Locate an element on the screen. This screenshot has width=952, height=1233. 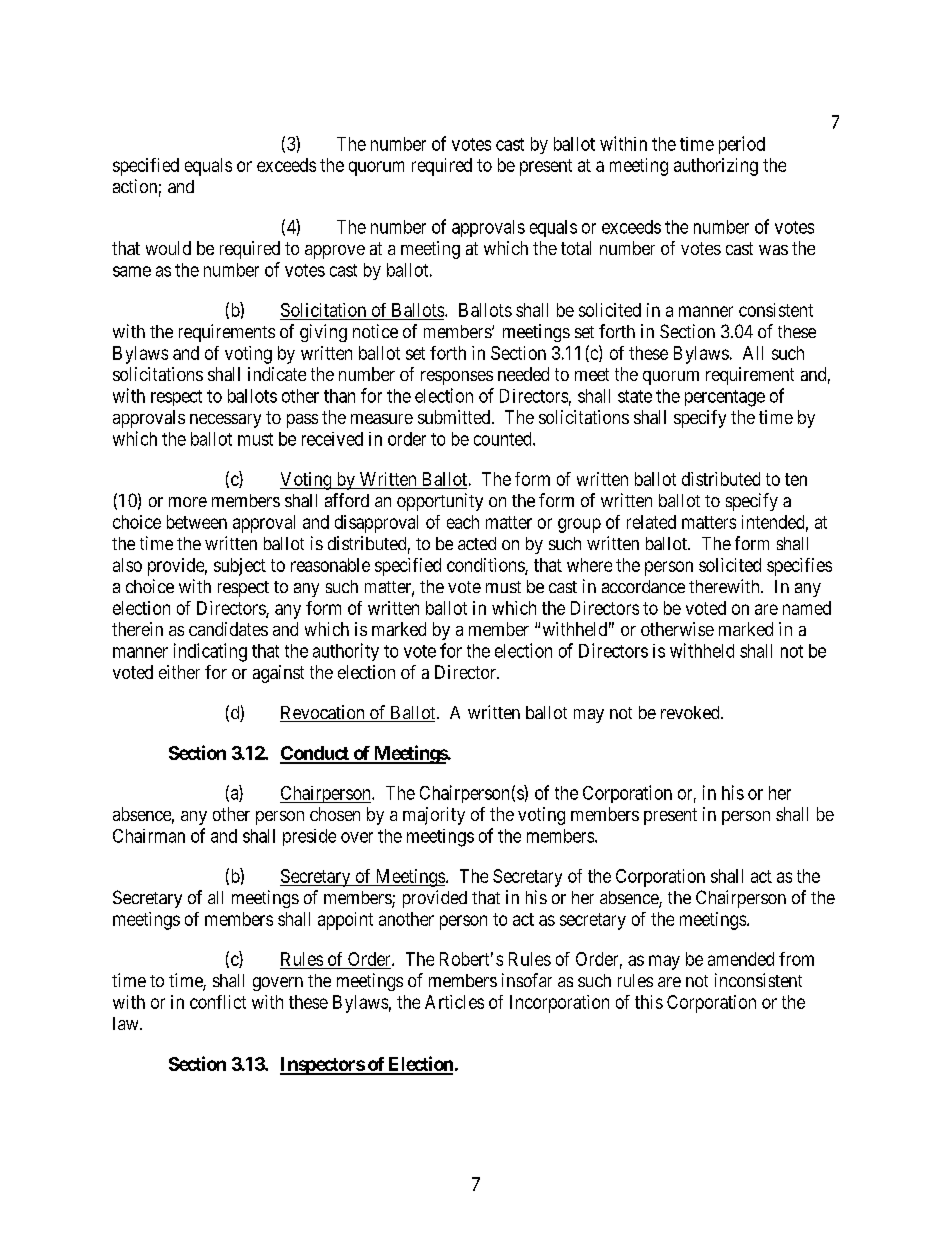
authorizing is located at coordinates (716, 167).
